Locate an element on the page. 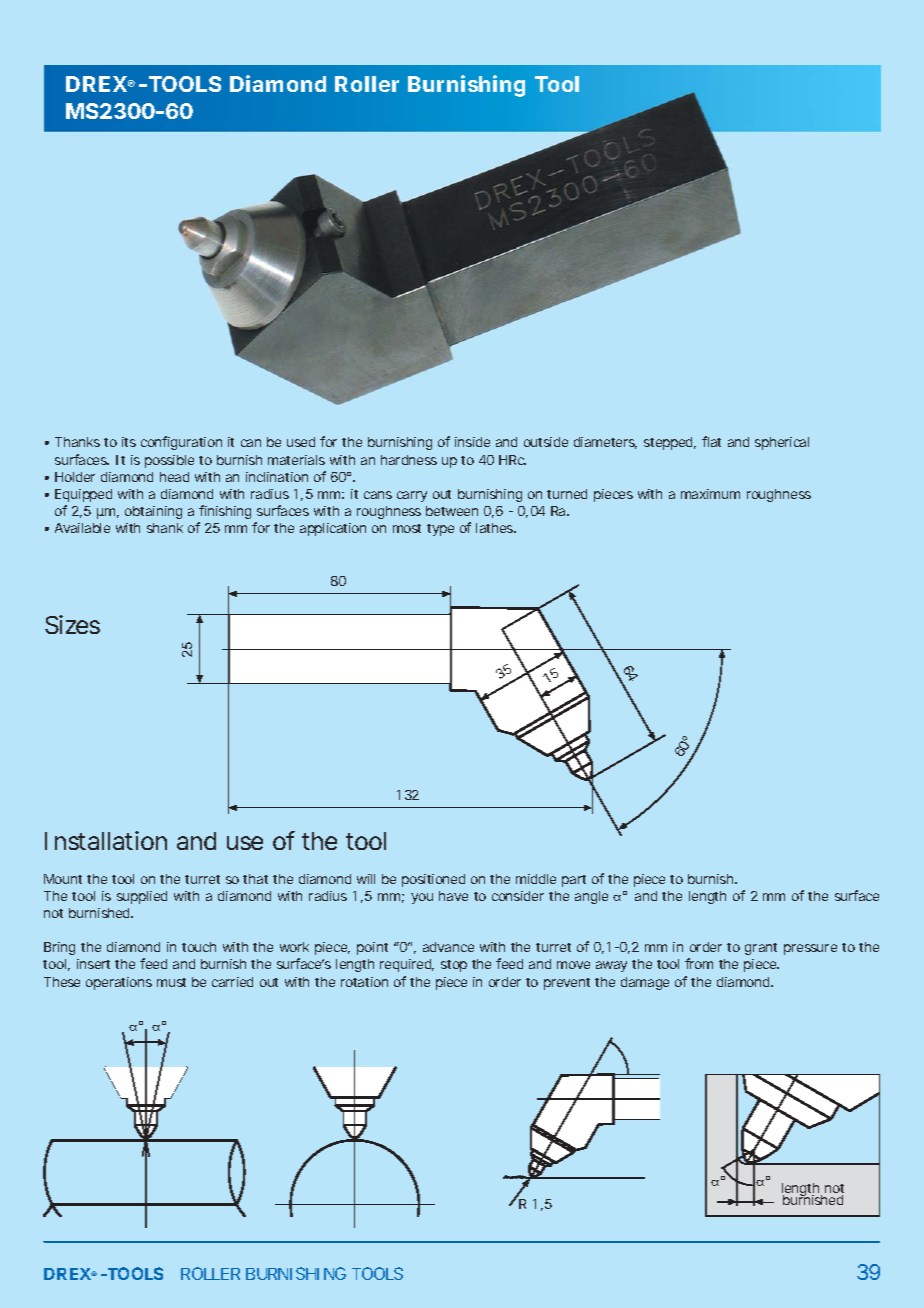 Image resolution: width=924 pixels, height=1308 pixels. Sizes is located at coordinates (72, 624).
